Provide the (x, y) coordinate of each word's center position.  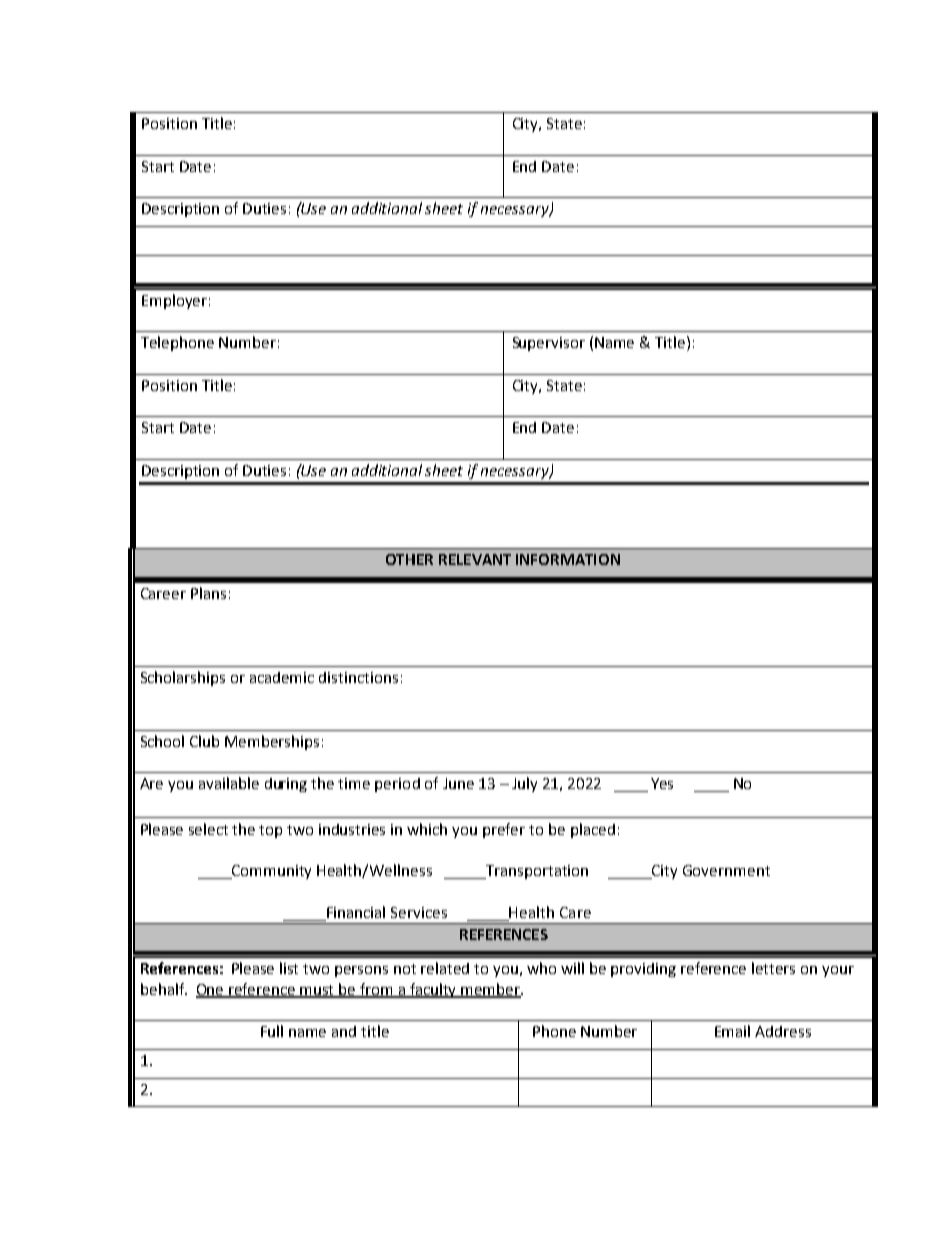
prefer (504, 830)
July (524, 784)
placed (593, 830)
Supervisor (549, 344)
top (270, 831)
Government (726, 870)
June (458, 783)
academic (282, 677)
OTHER (409, 559)
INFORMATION (568, 559)
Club (204, 741)
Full (272, 1031)
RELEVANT (475, 559)
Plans (208, 593)
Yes (662, 783)
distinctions (358, 677)
